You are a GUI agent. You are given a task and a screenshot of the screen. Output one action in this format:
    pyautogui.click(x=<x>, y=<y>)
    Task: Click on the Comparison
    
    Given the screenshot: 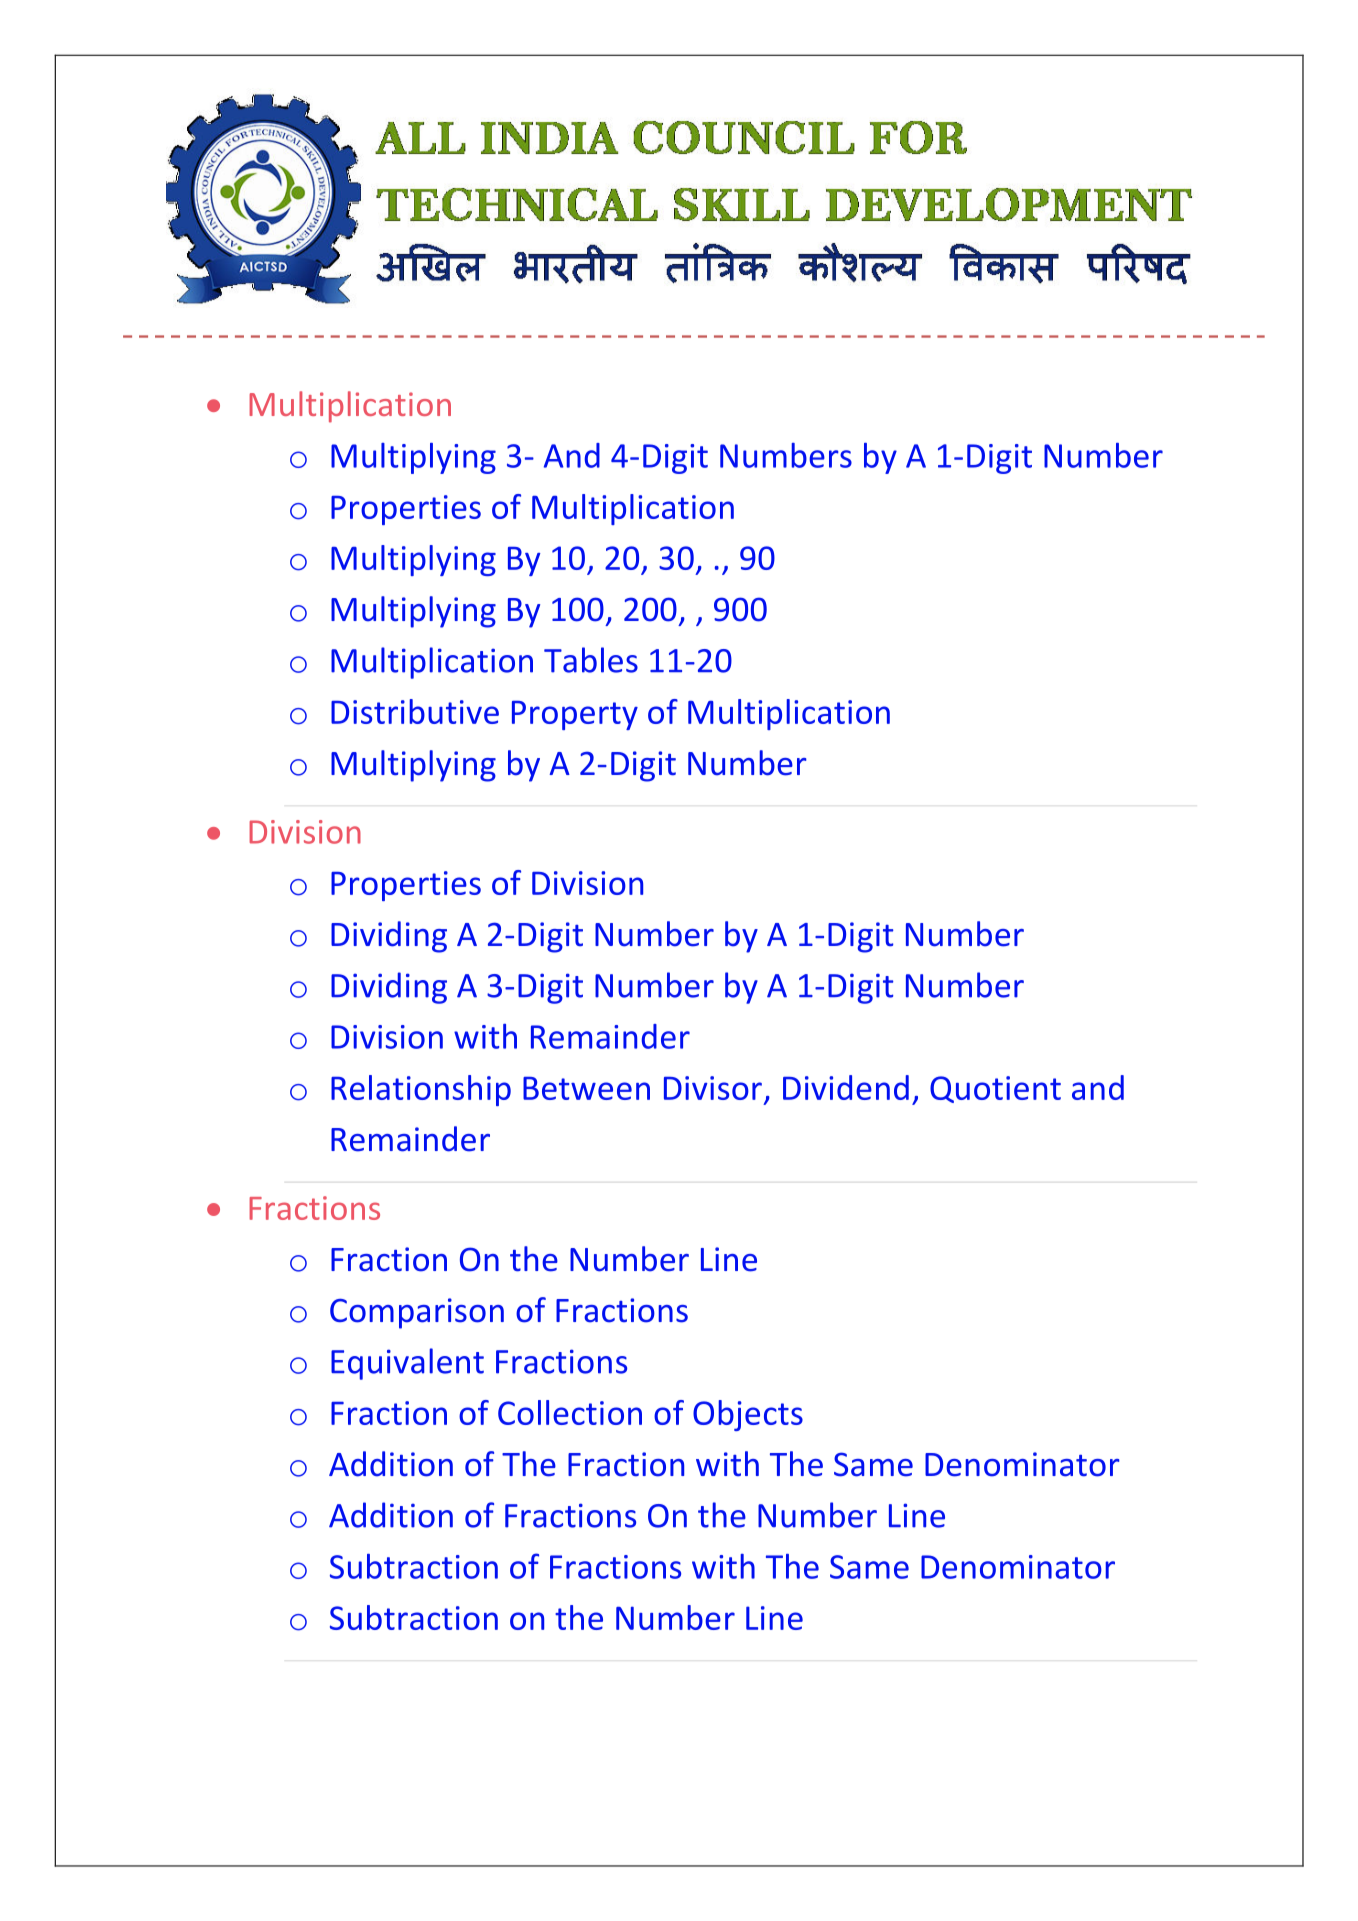 What is the action you would take?
    pyautogui.click(x=417, y=1313)
